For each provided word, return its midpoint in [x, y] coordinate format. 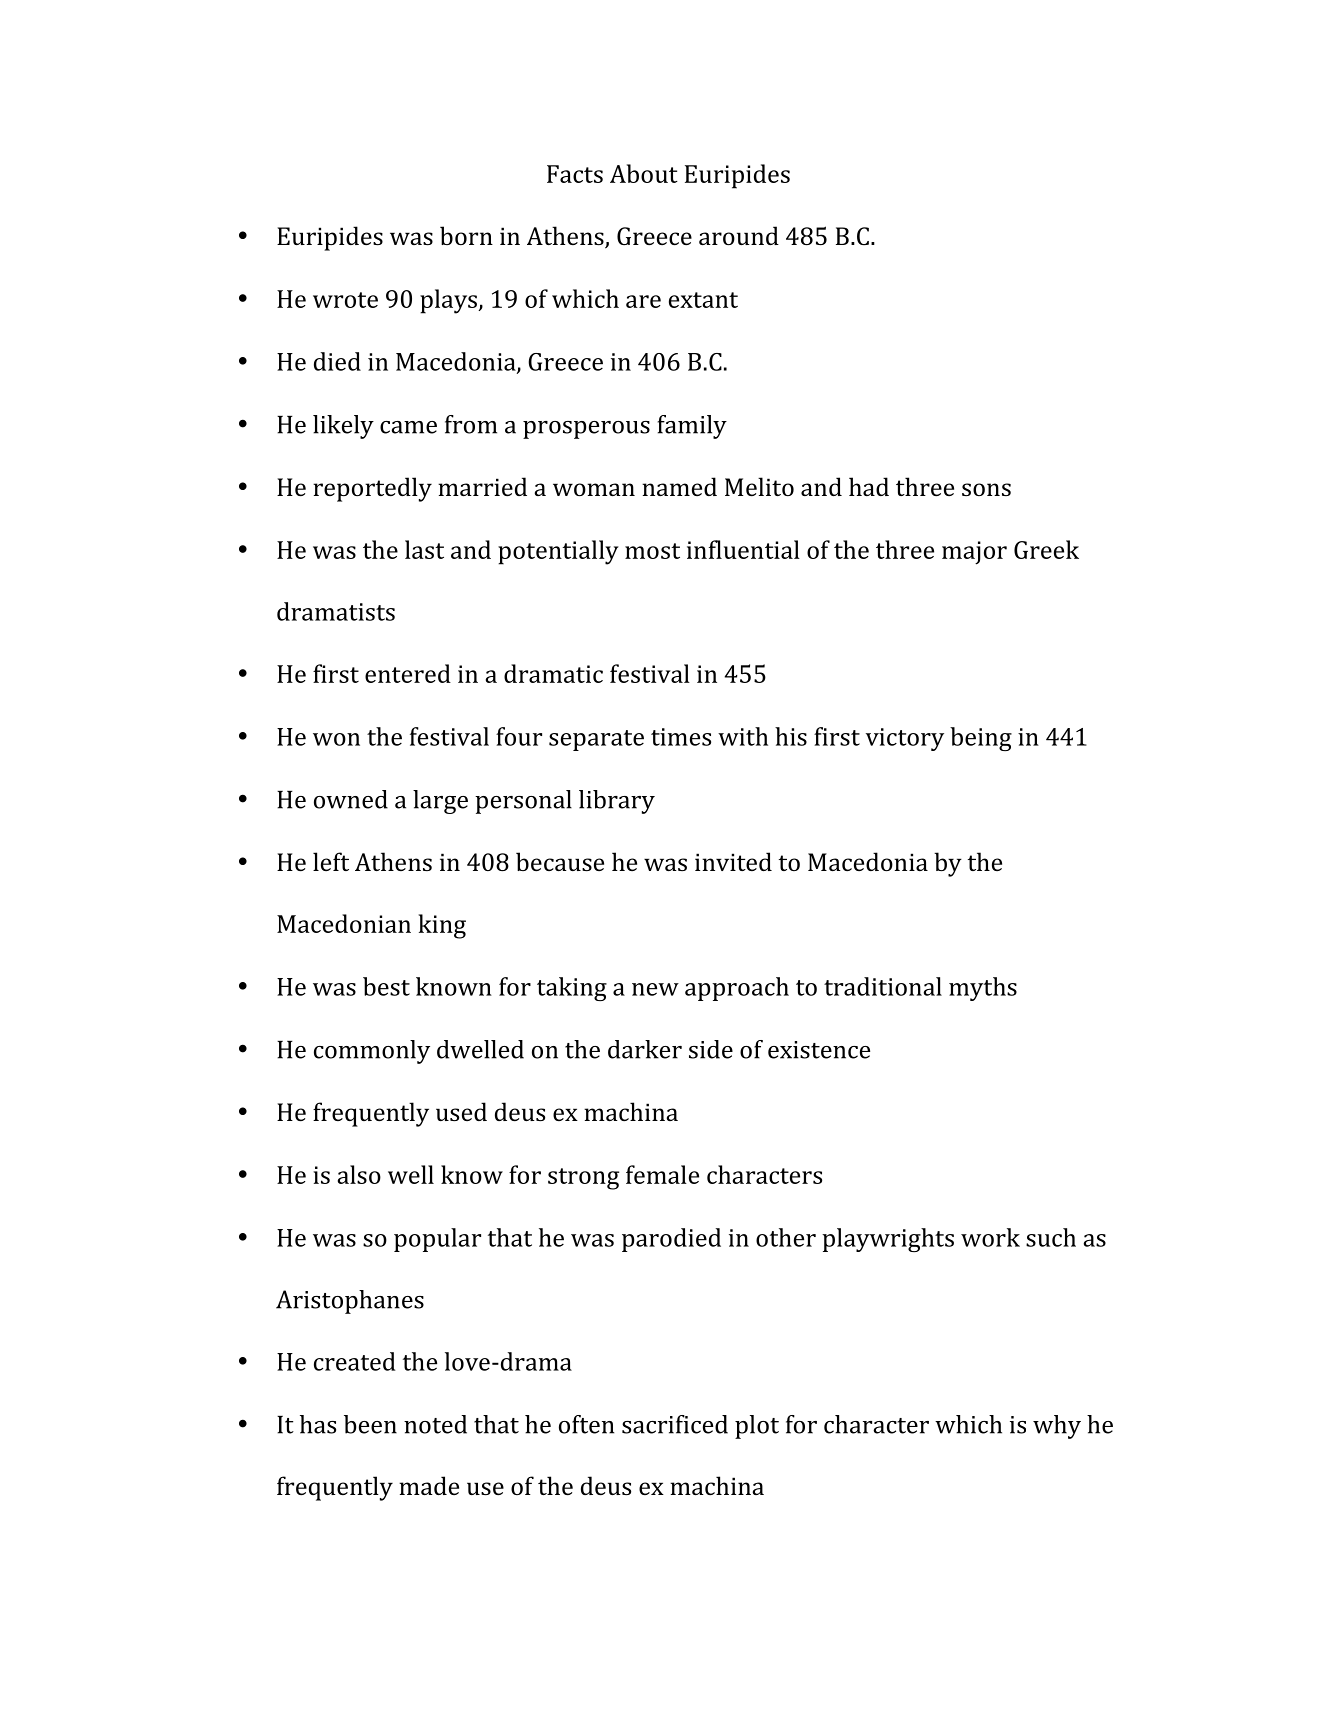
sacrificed [675, 1424]
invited [733, 861]
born [466, 235]
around [739, 235]
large [440, 802]
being [981, 739]
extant [703, 300]
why [1057, 1427]
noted [435, 1424]
